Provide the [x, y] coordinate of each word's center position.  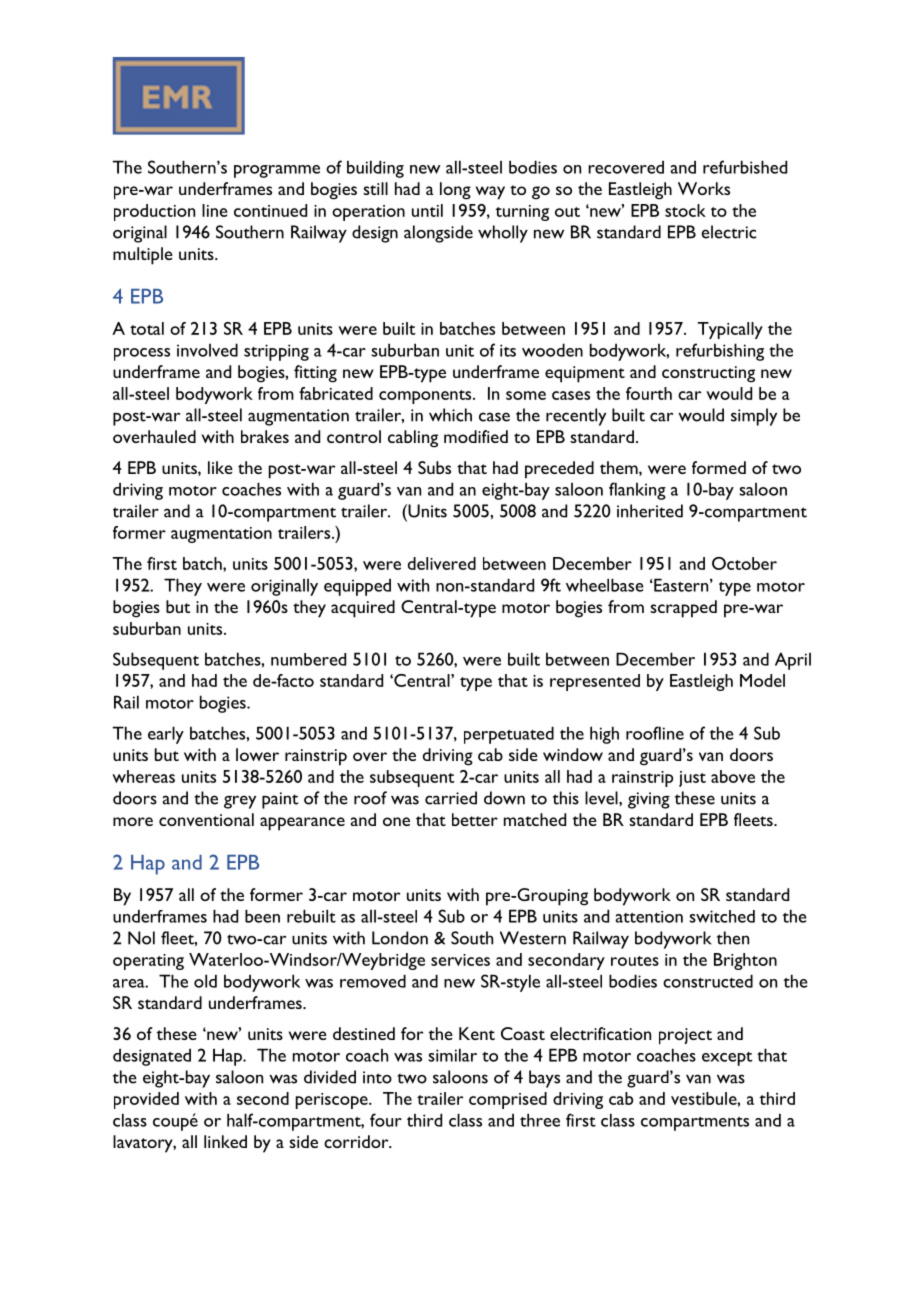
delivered [442, 563]
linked [225, 1141]
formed [719, 467]
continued [270, 210]
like [220, 467]
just [692, 779]
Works [704, 188]
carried [451, 798]
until [427, 210]
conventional [206, 819]
